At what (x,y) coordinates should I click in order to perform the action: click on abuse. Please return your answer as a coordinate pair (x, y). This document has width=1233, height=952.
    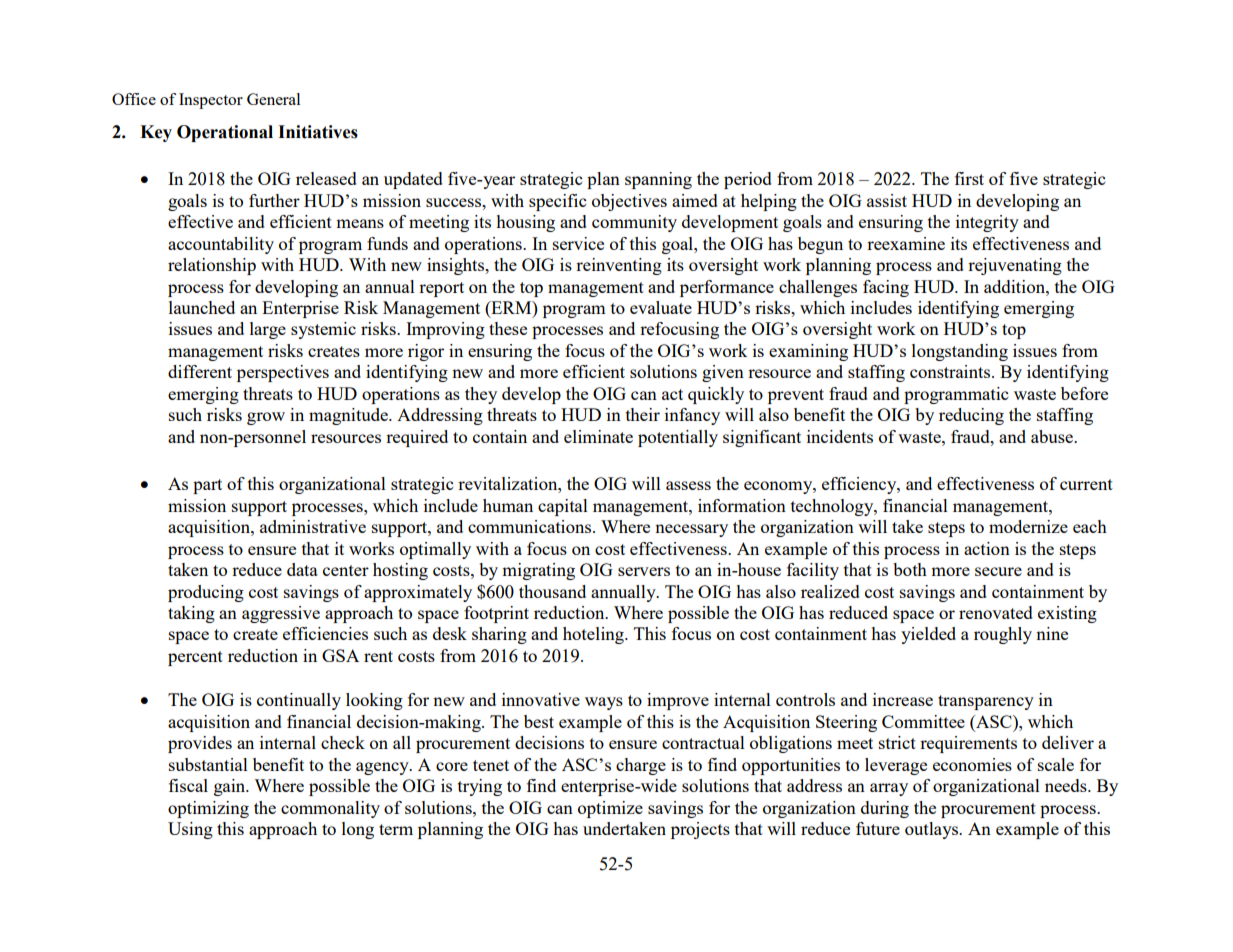
    Looking at the image, I should click on (1053, 436).
